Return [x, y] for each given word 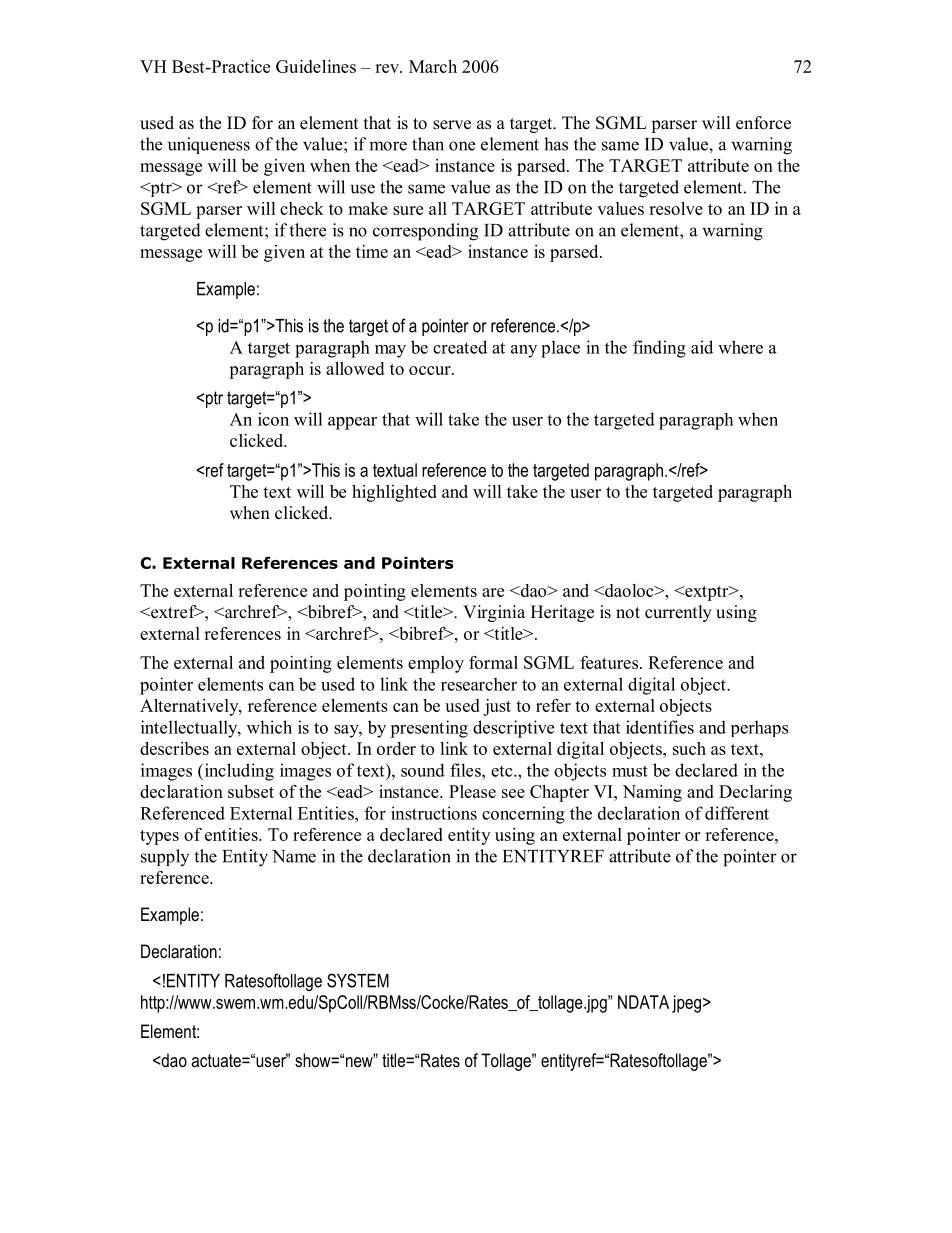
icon [273, 419]
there [307, 230]
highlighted [394, 493]
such [689, 748]
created [460, 347]
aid [702, 347]
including [238, 772]
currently [678, 613]
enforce [763, 123]
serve [452, 125]
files [466, 770]
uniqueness [209, 145]
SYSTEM [358, 980]
